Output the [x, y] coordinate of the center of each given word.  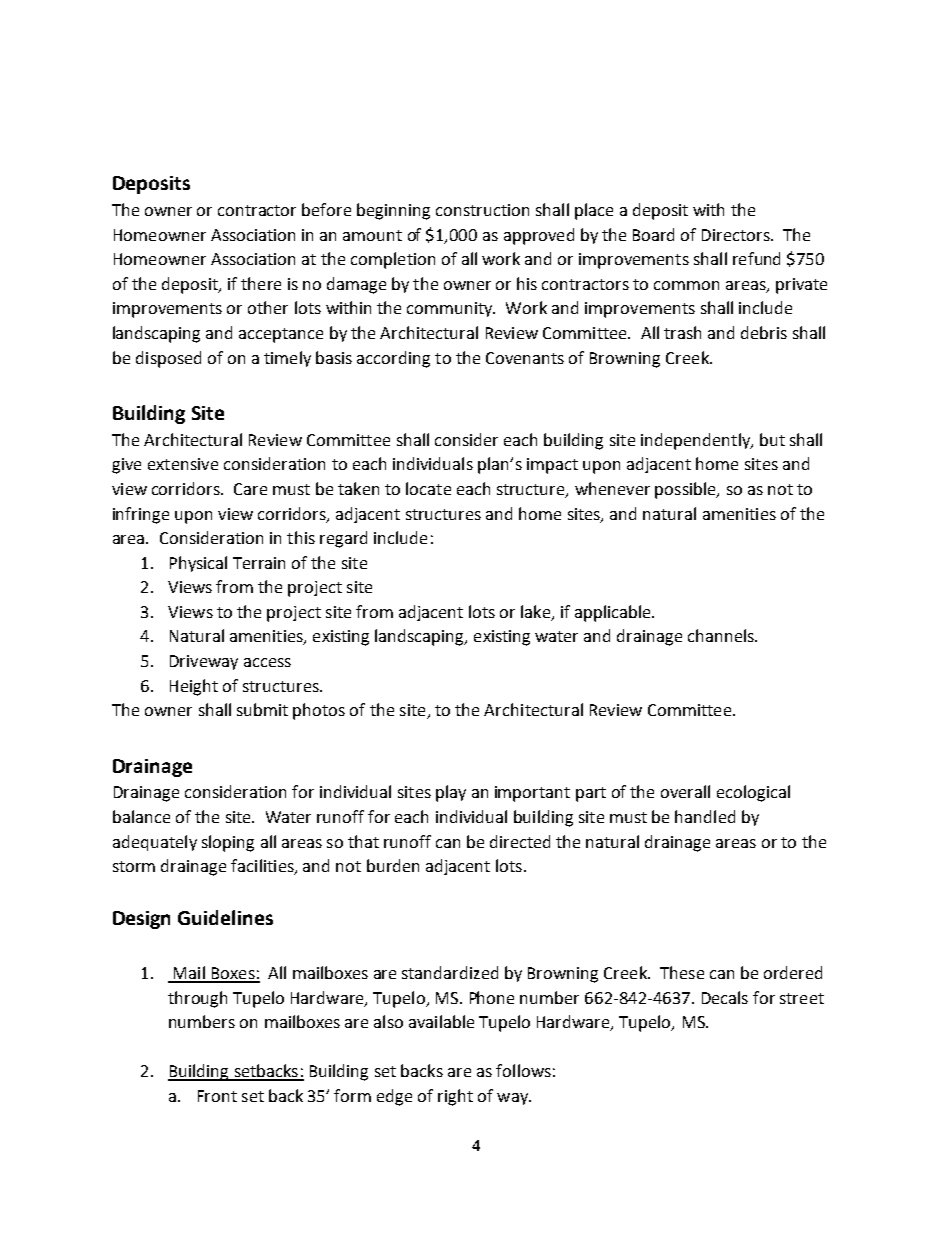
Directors [737, 235]
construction [482, 210]
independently [696, 441]
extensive [183, 464]
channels [722, 635]
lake [536, 613]
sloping [228, 843]
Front [217, 1096]
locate [428, 488]
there [261, 283]
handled [705, 816]
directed [520, 841]
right [455, 1097]
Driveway [204, 662]
